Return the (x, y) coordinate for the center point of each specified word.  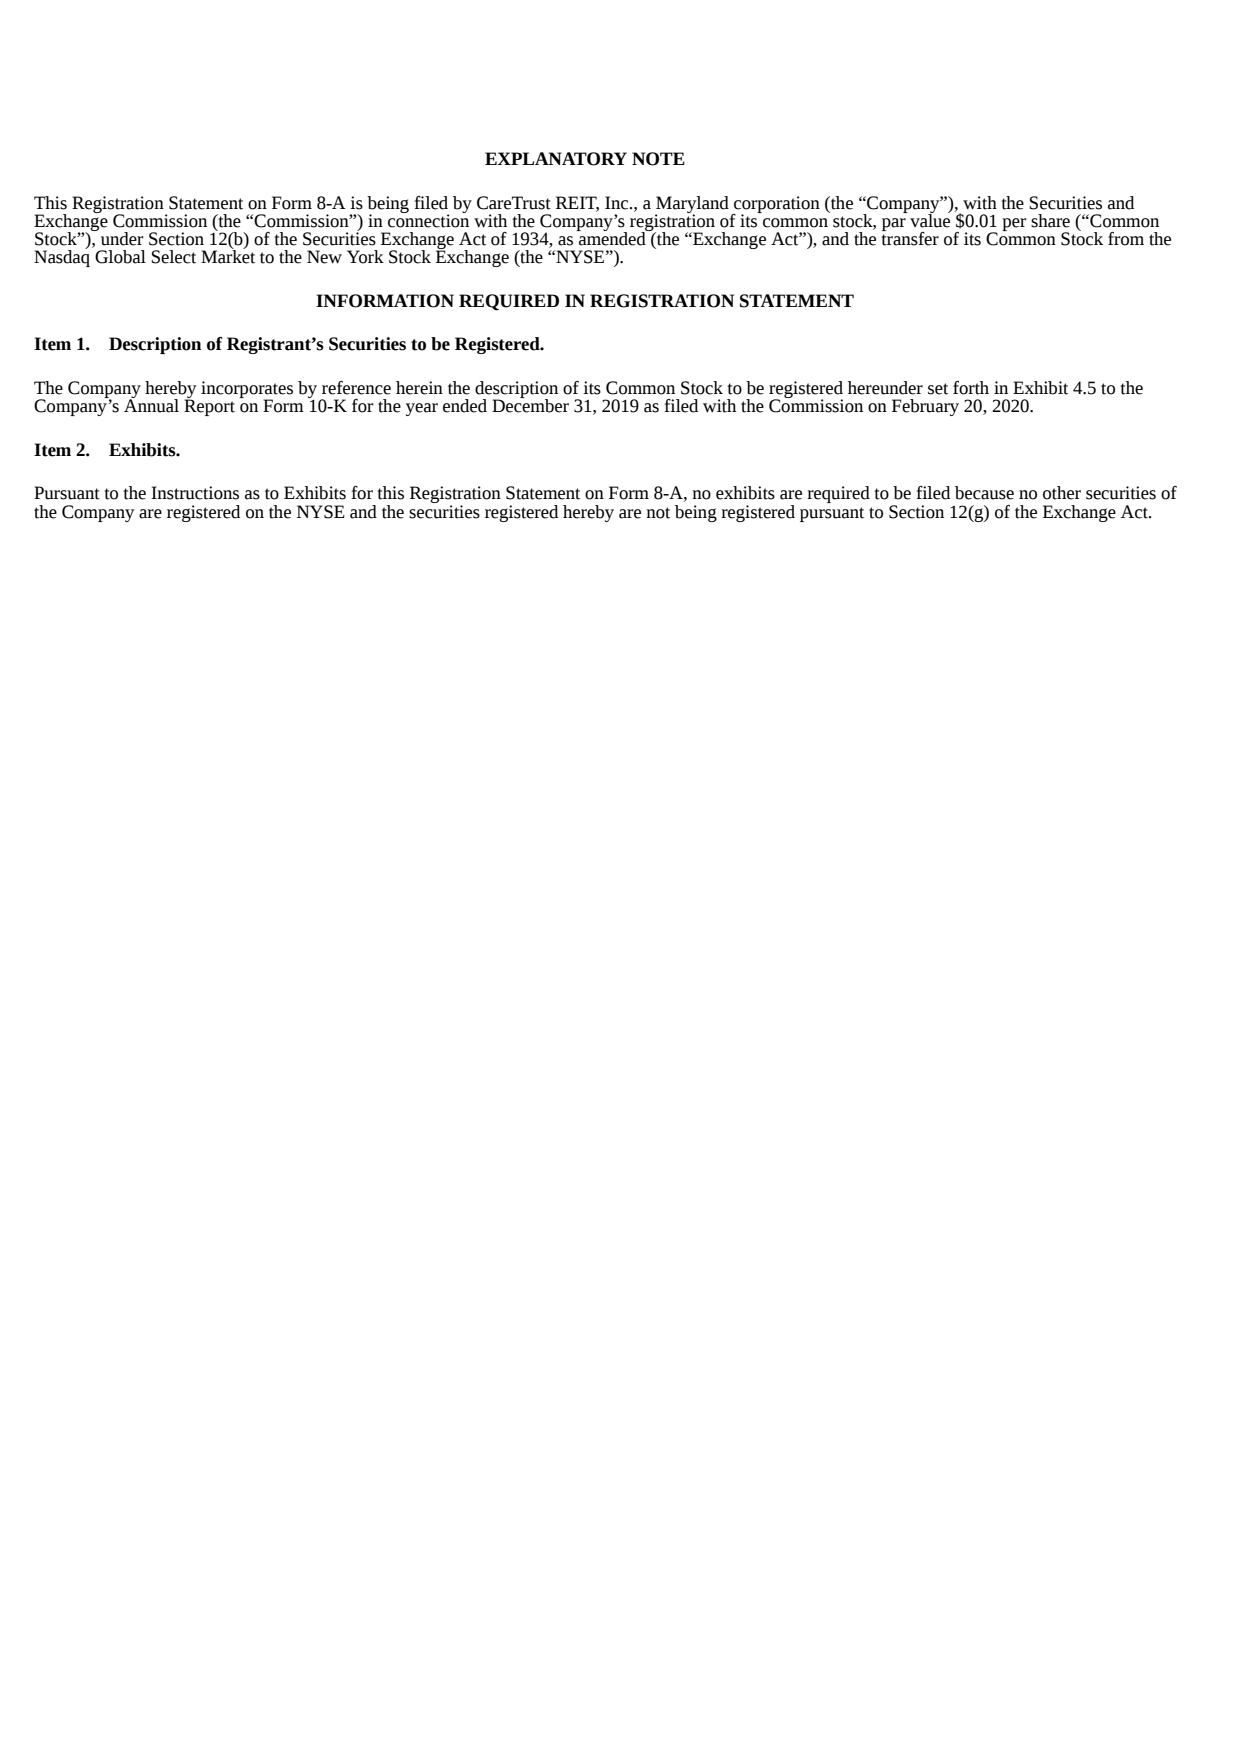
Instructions (195, 493)
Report (209, 406)
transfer (910, 237)
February (925, 407)
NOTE (658, 159)
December (530, 405)
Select (173, 257)
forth (971, 388)
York (365, 257)
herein (419, 388)
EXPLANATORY (556, 159)
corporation (776, 205)
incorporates (247, 390)
